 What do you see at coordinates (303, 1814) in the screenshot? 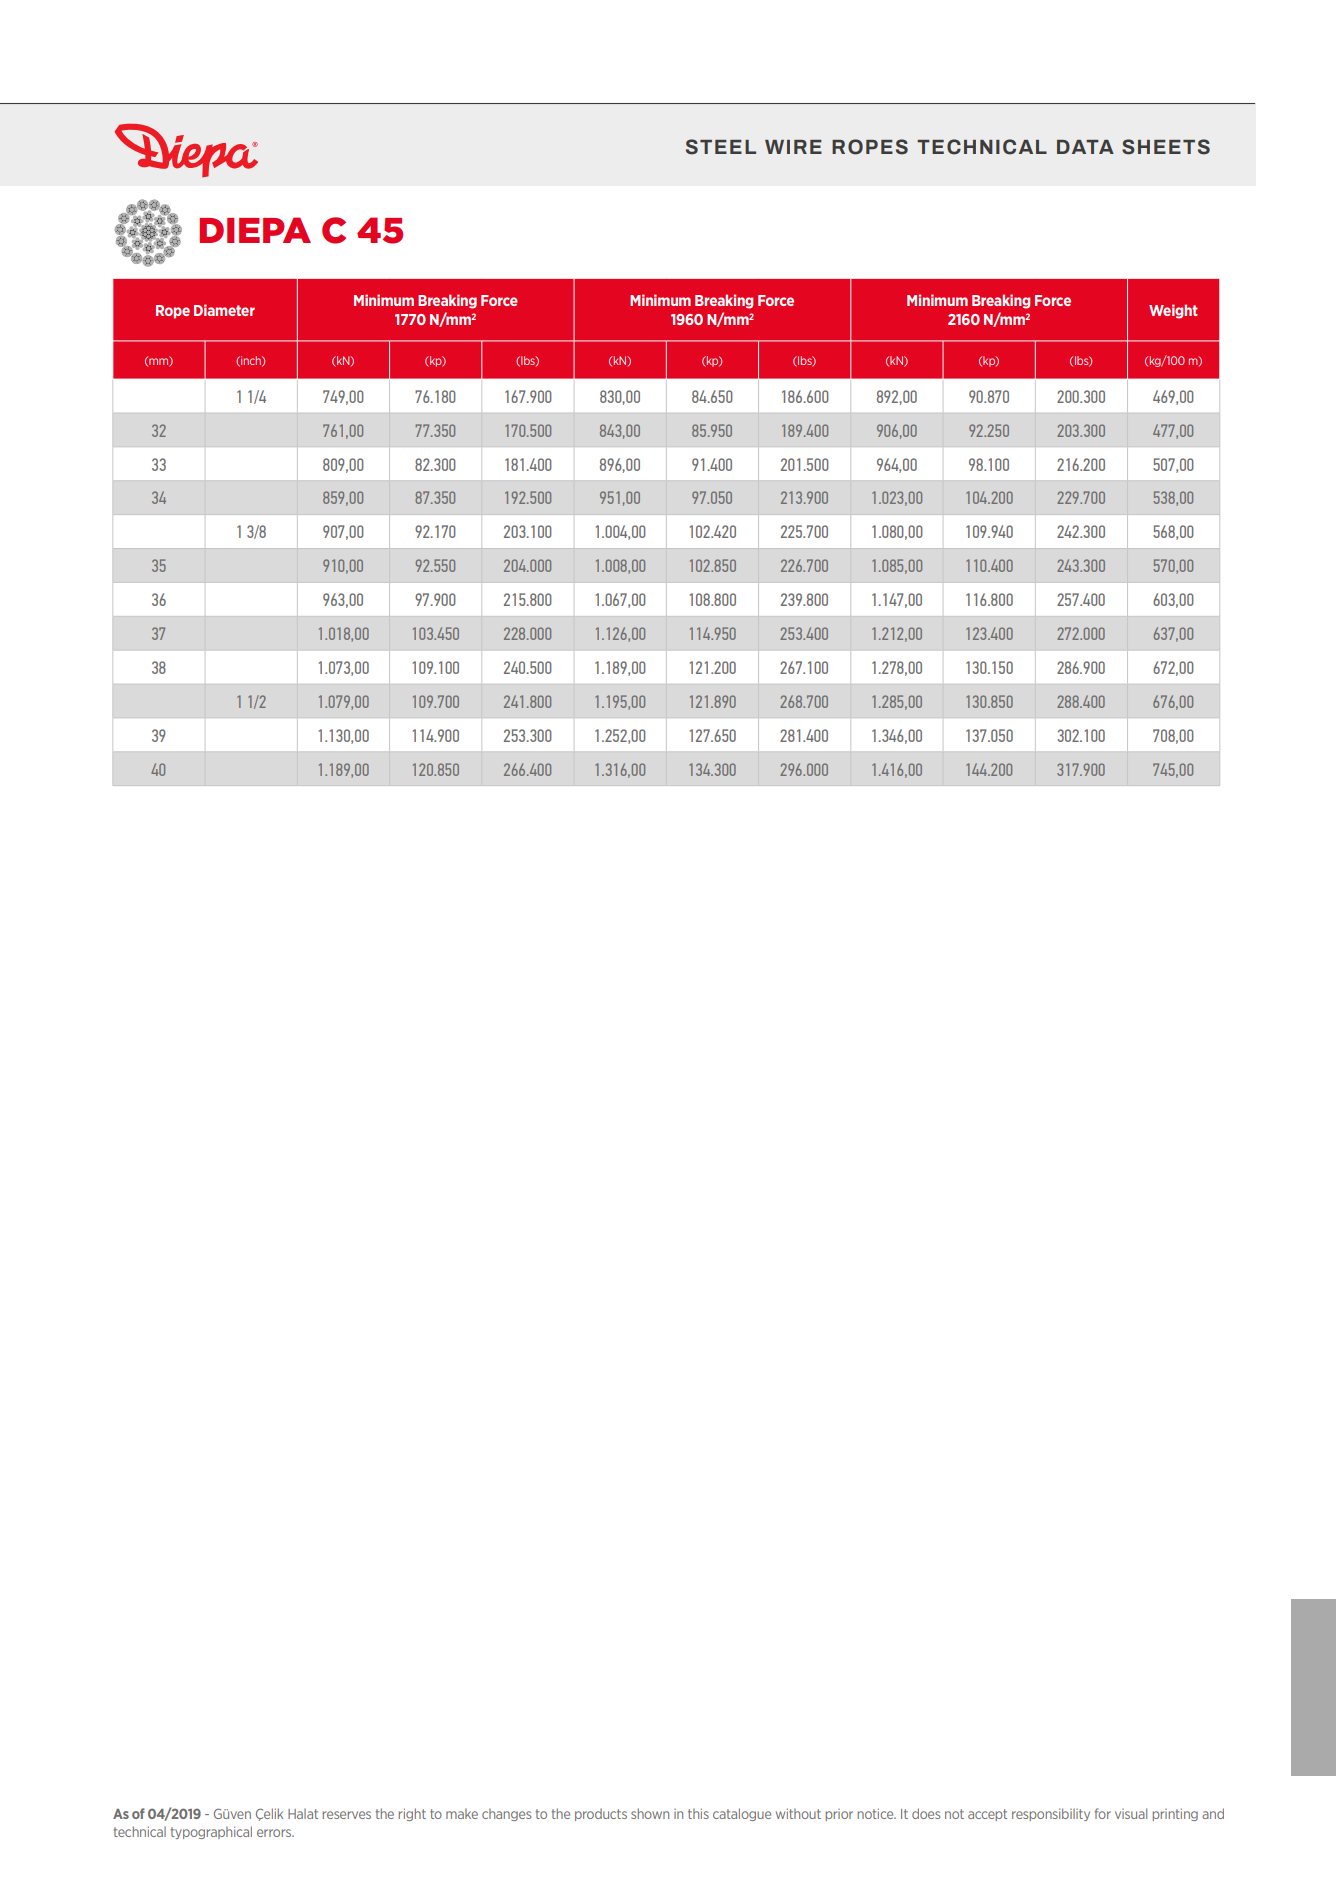
I see `Halat` at bounding box center [303, 1814].
